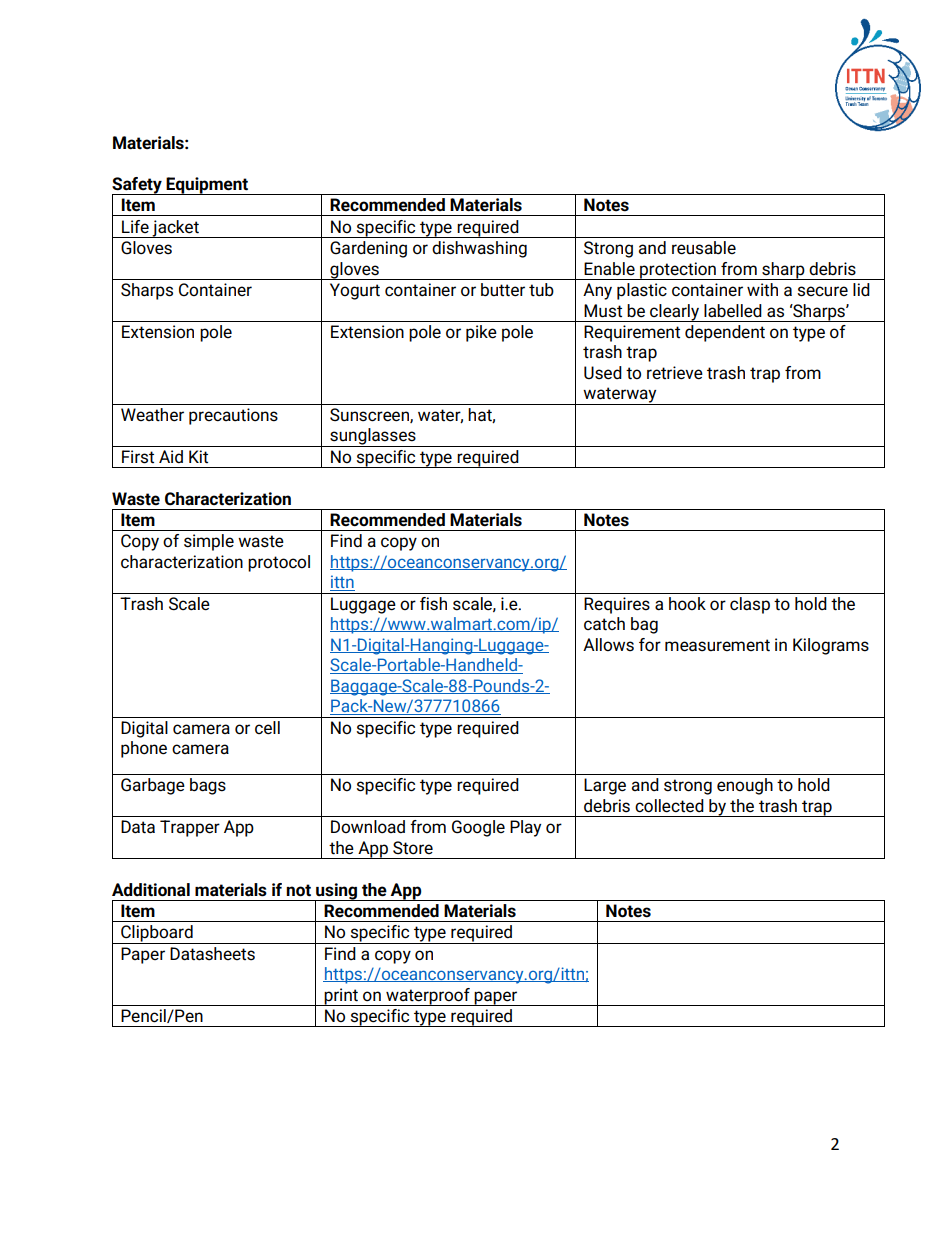 The image size is (952, 1233). Describe the element at coordinates (279, 563) in the screenshot. I see `protocol` at that location.
